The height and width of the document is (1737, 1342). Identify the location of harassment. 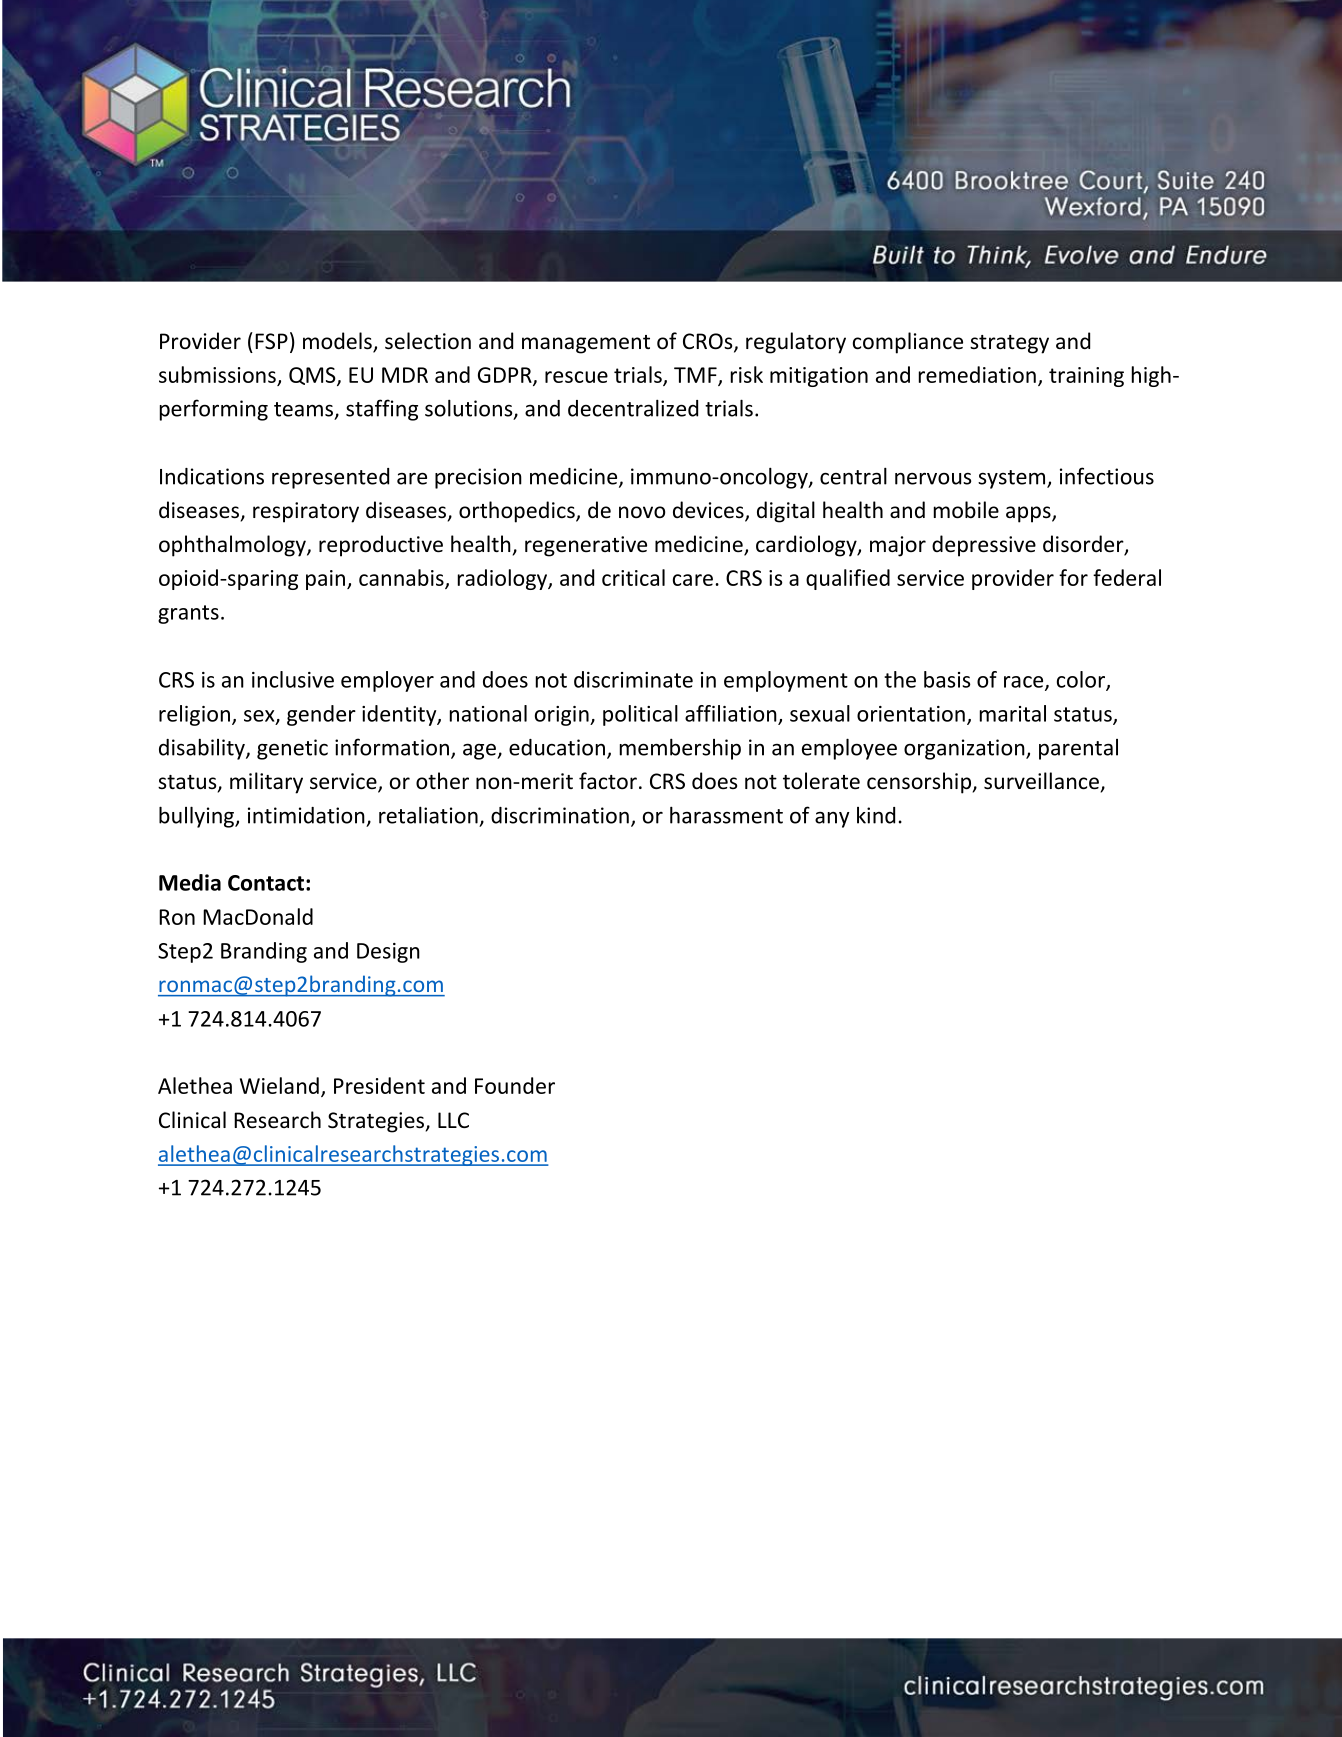
(726, 815).
